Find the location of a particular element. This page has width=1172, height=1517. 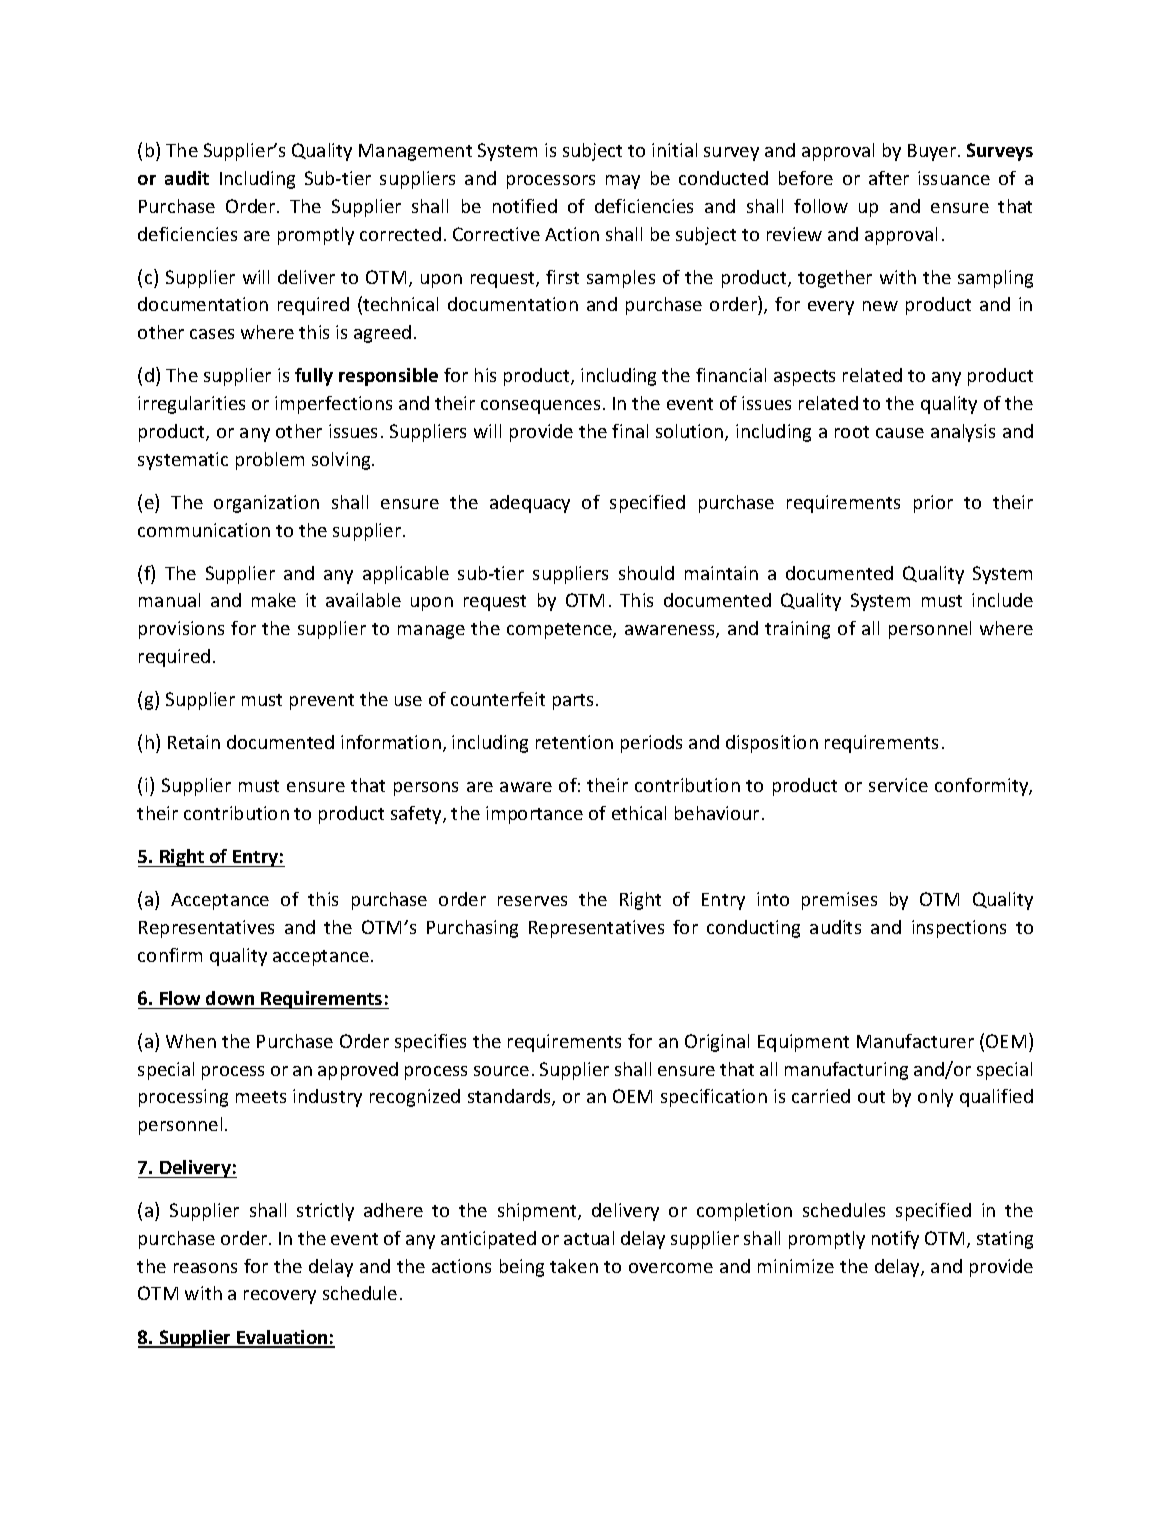

service is located at coordinates (898, 785).
